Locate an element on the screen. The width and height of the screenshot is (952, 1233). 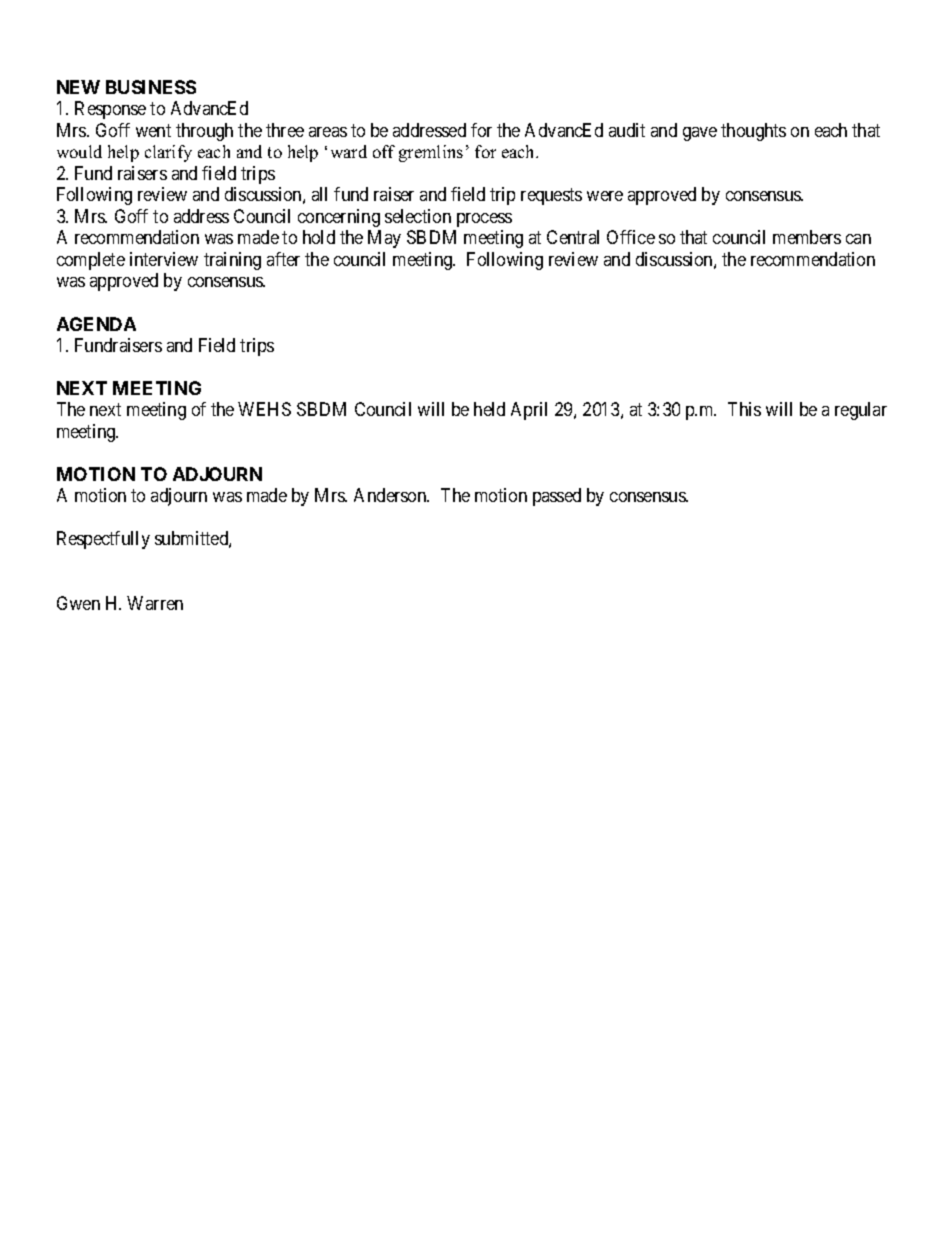
This is located at coordinates (744, 409).
